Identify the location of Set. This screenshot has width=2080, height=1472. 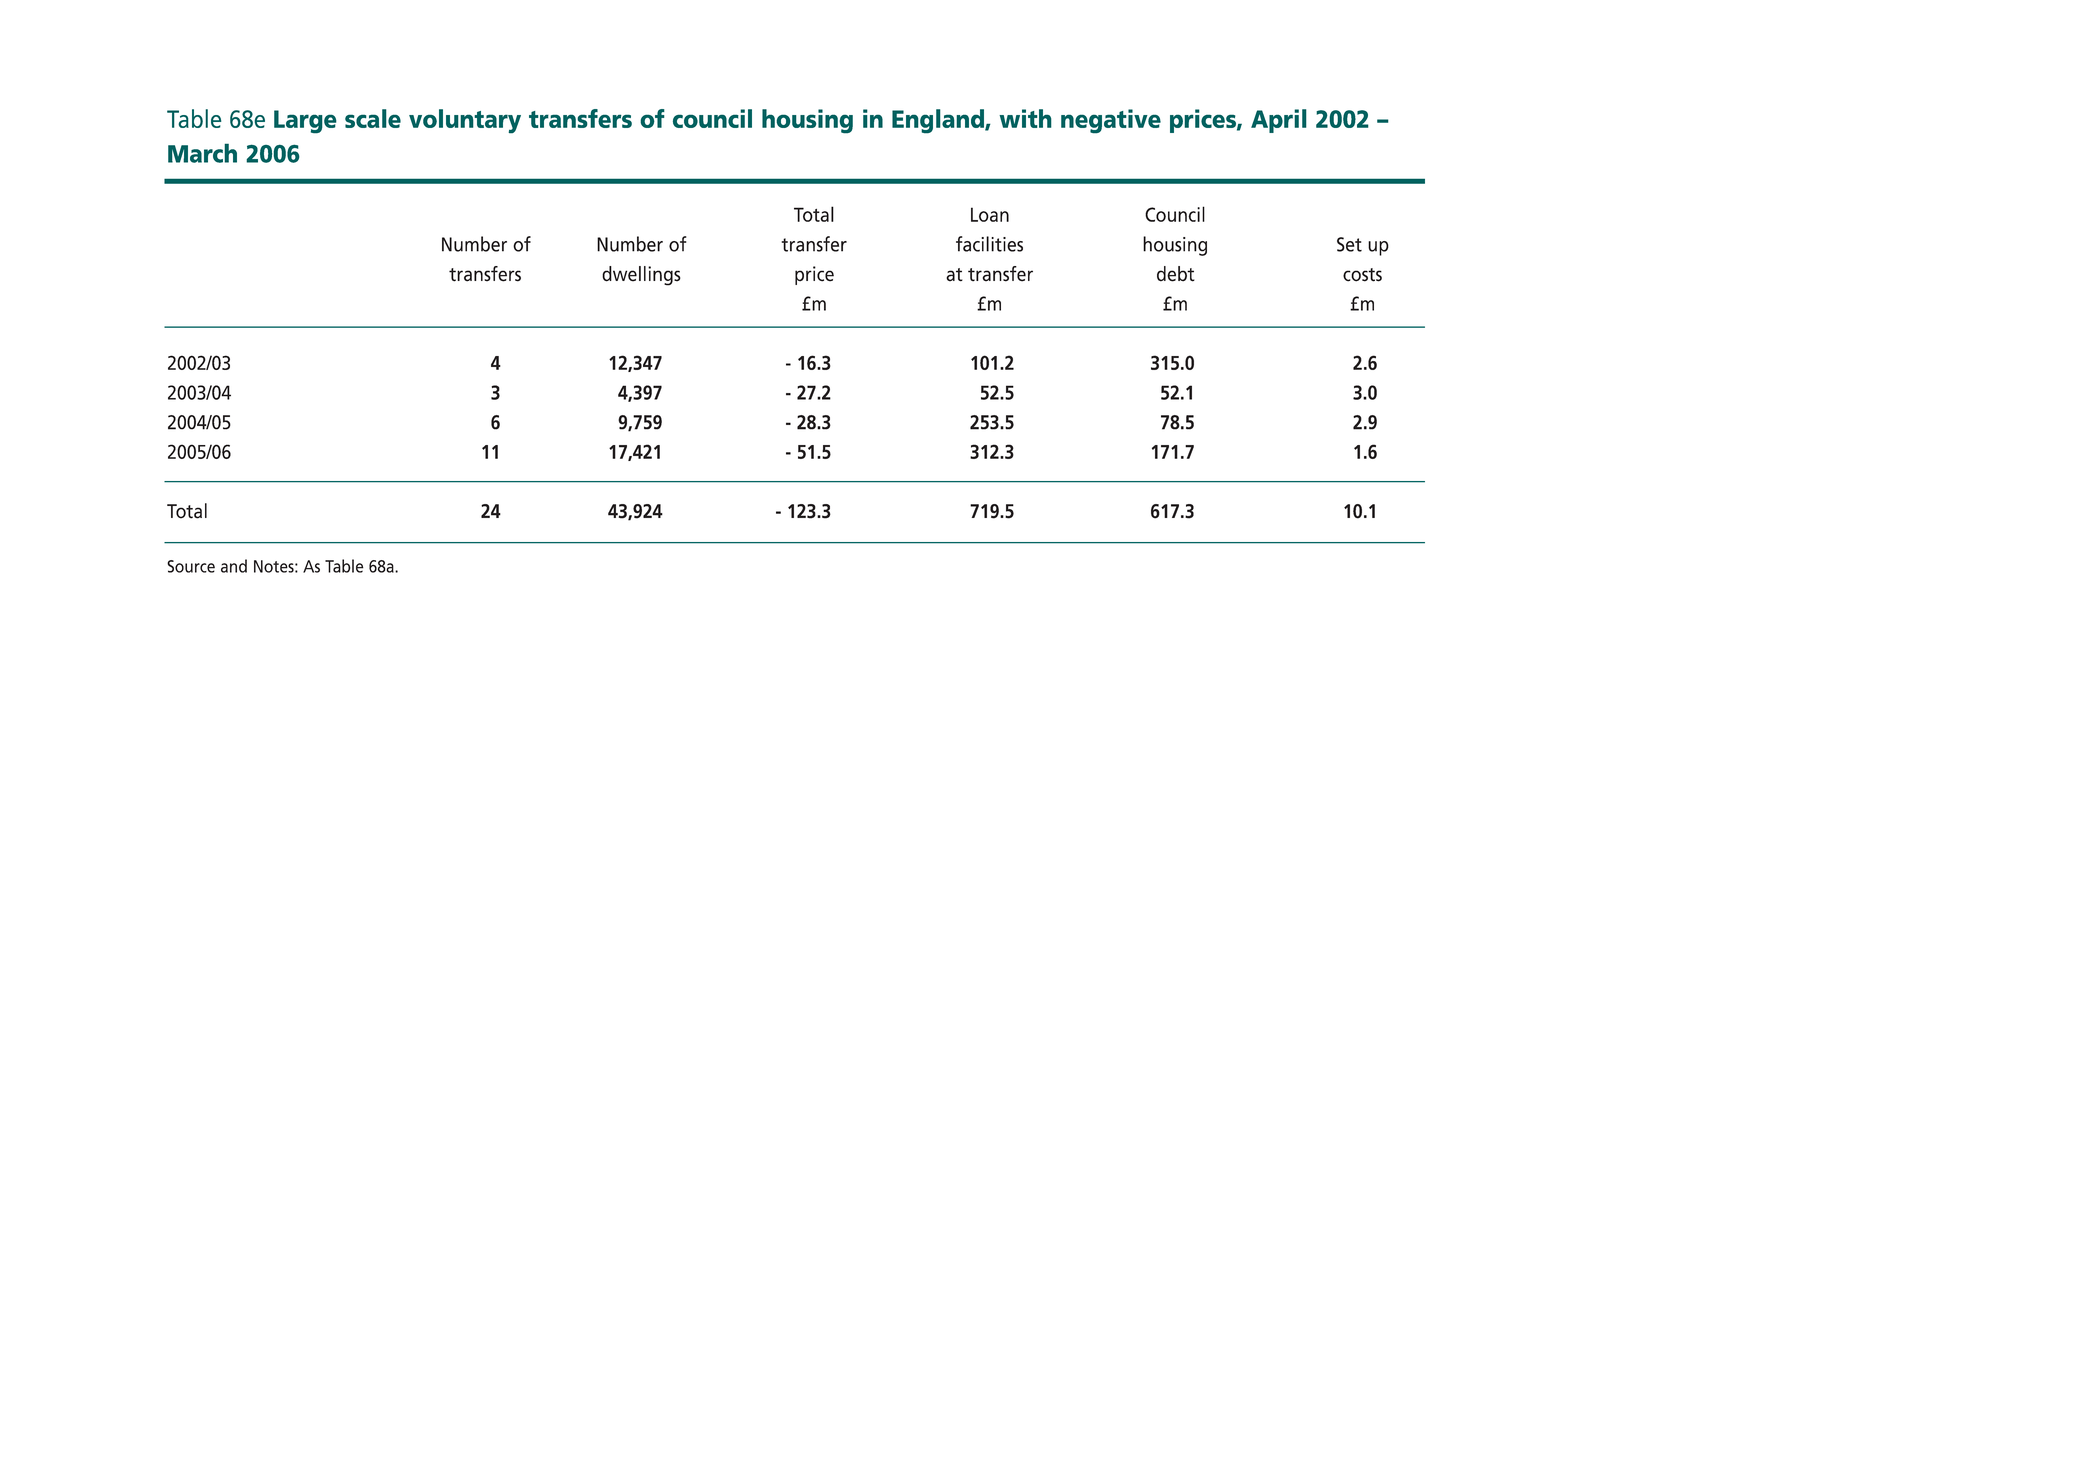
(1349, 244).
